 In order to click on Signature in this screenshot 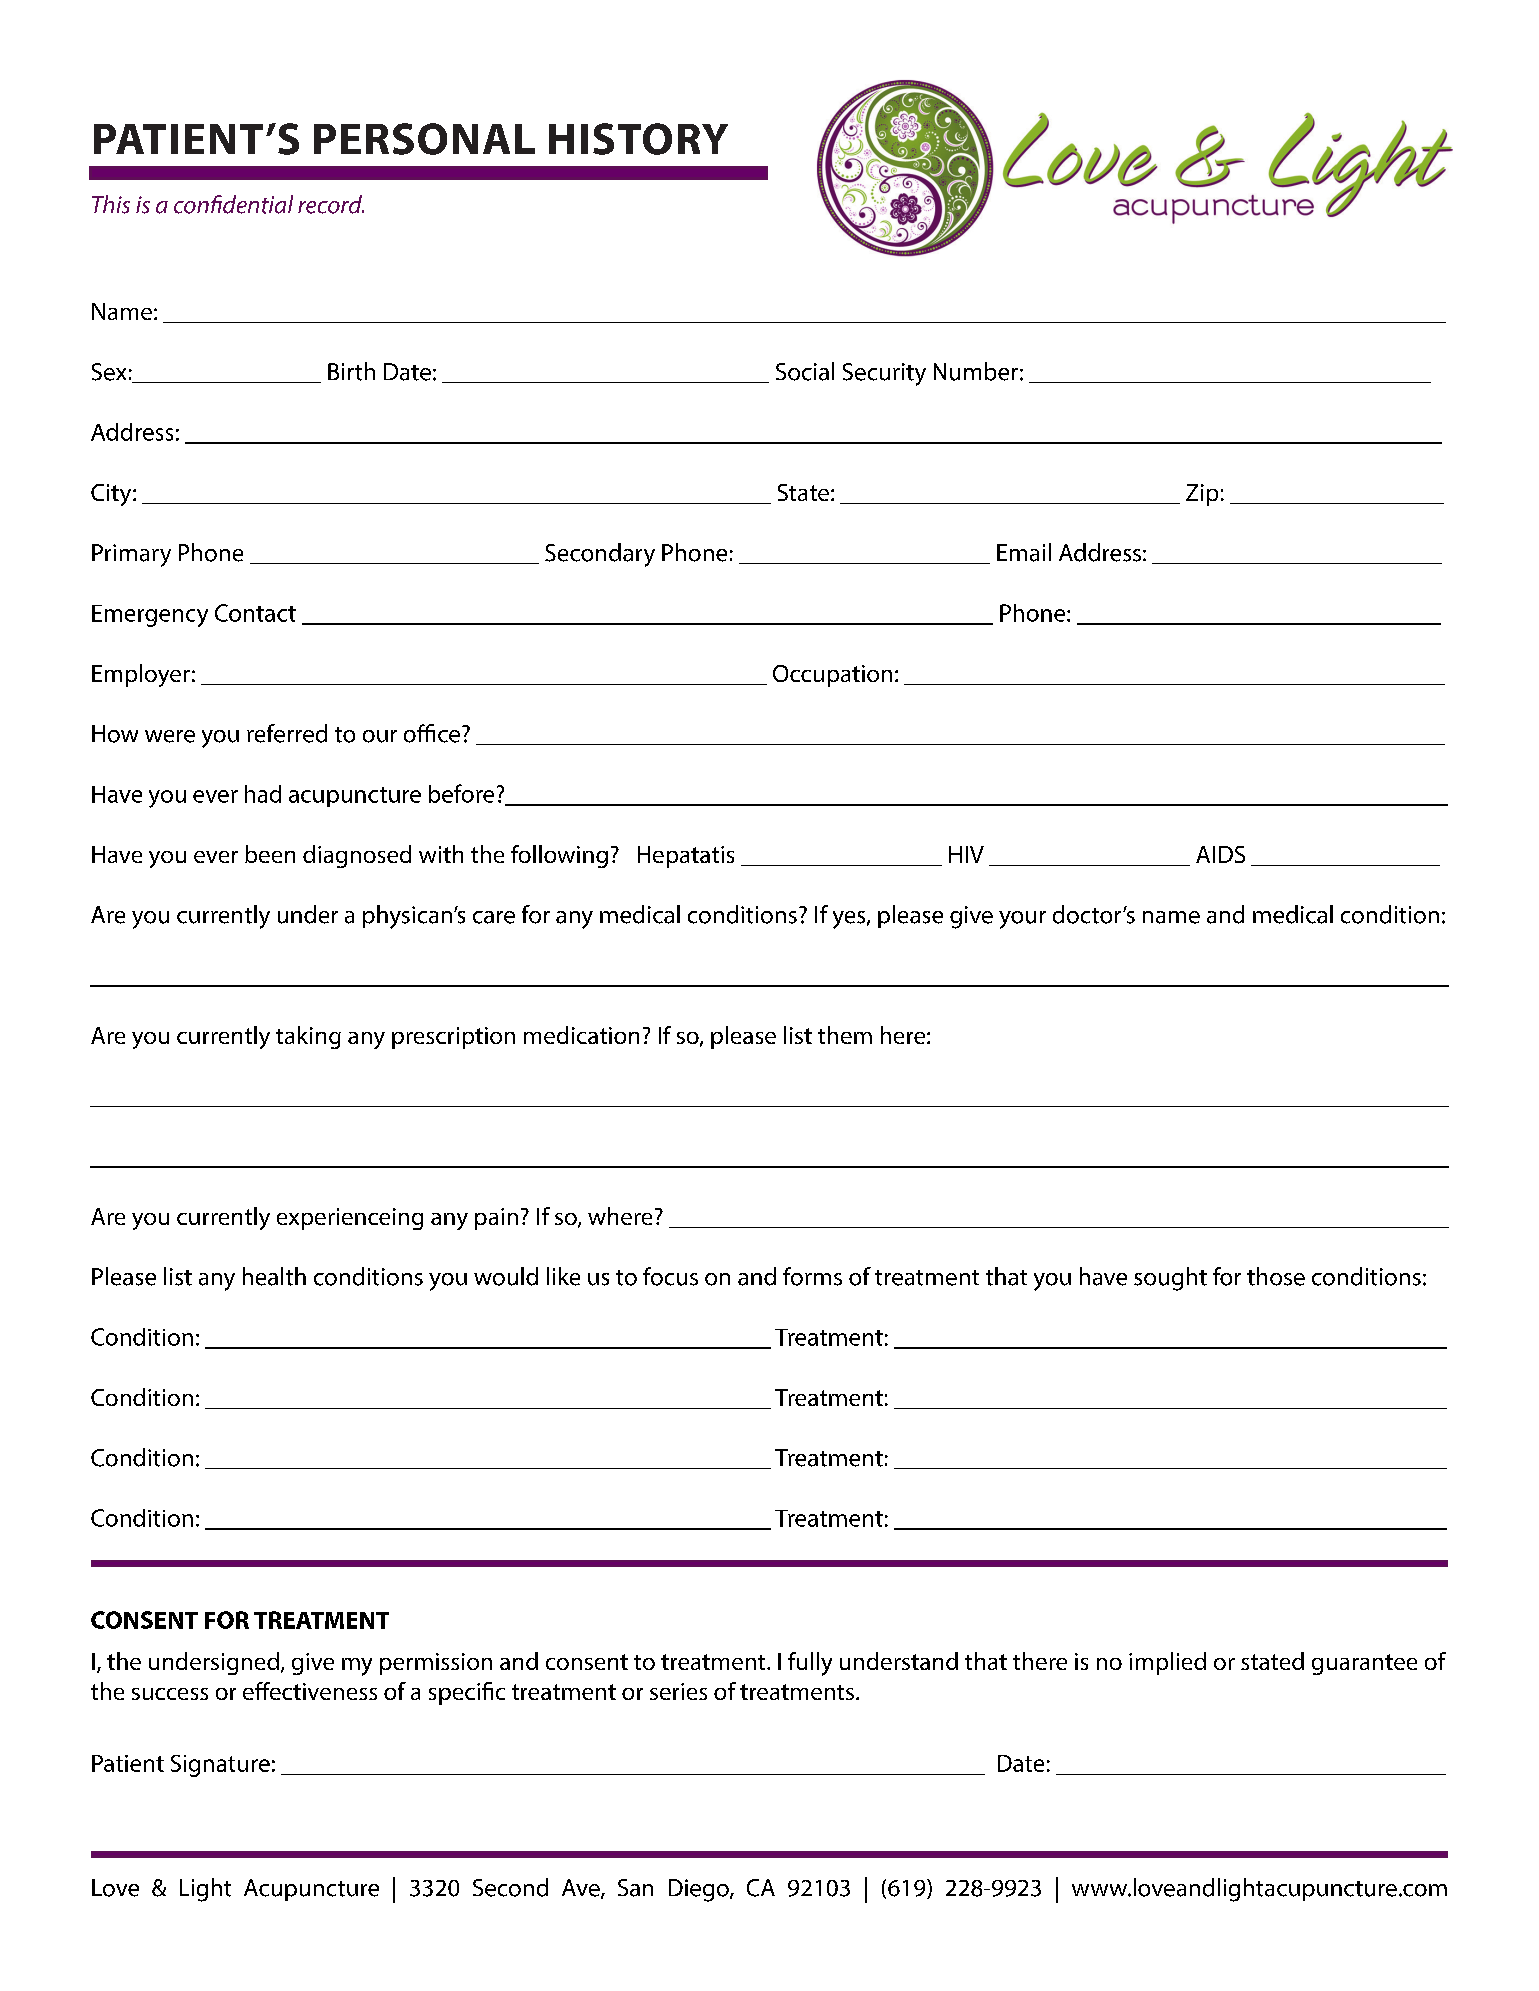, I will do `click(220, 1766)`.
